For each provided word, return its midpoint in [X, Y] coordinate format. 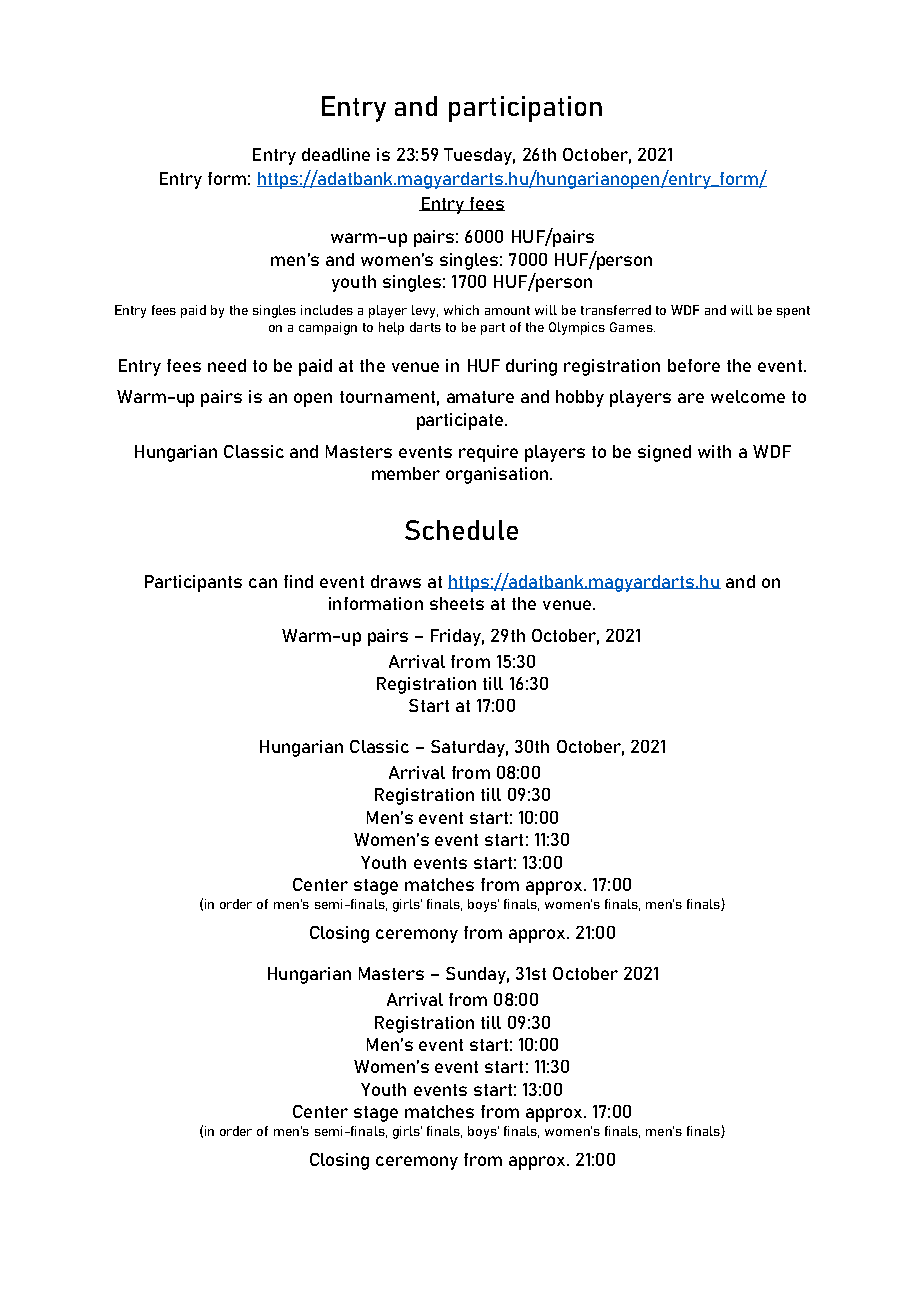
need [227, 365]
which [461, 310]
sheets [457, 603]
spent [793, 312]
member [406, 473]
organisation [497, 475]
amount [507, 310]
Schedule [461, 530]
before [694, 365]
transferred [616, 310]
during [531, 367]
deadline [336, 154]
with [714, 451]
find [298, 581]
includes [327, 310]
